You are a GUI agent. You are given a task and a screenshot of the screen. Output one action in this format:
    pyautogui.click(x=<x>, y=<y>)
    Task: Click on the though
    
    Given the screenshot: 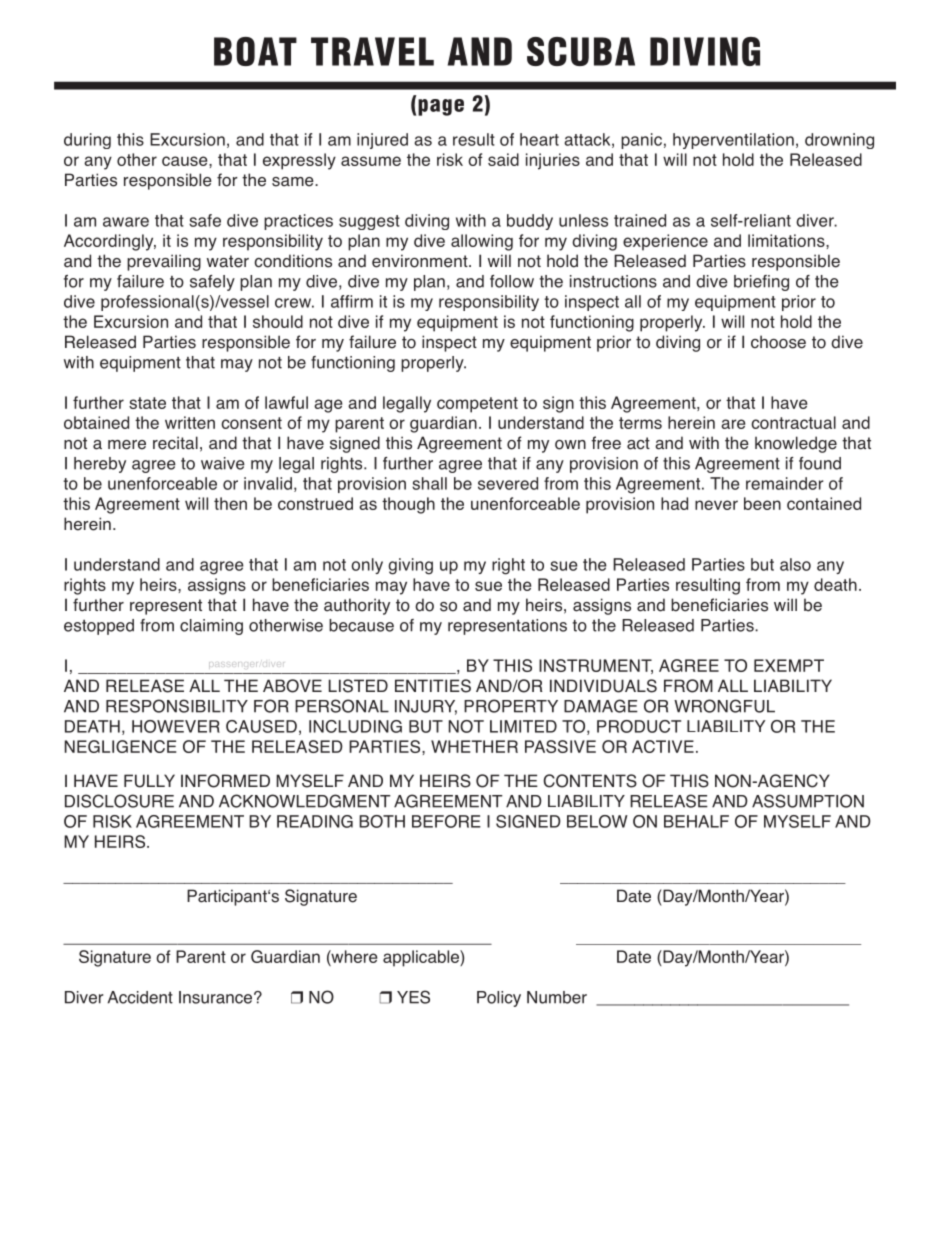 What is the action you would take?
    pyautogui.click(x=408, y=505)
